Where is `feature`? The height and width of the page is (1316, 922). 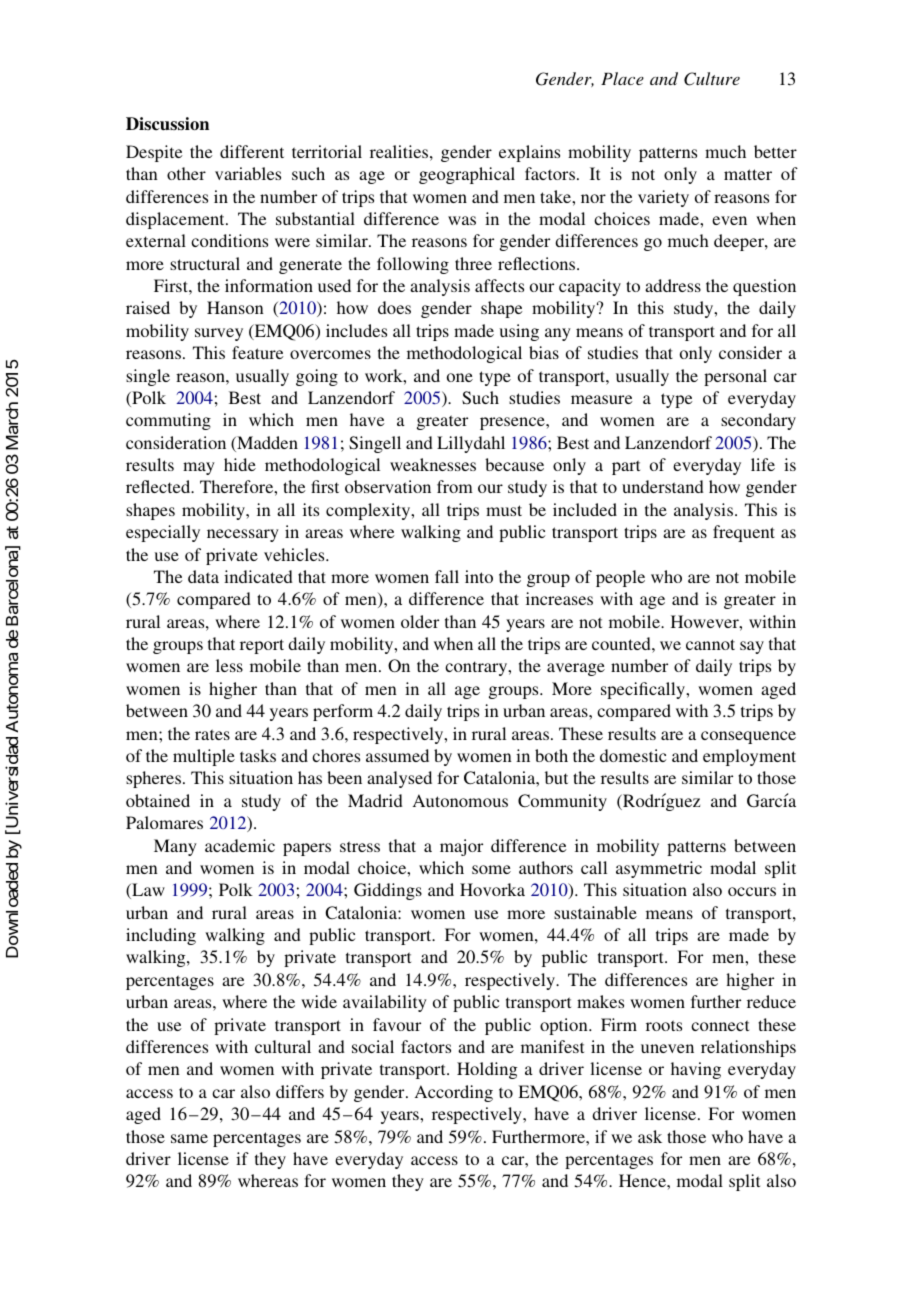
feature is located at coordinates (258, 352).
